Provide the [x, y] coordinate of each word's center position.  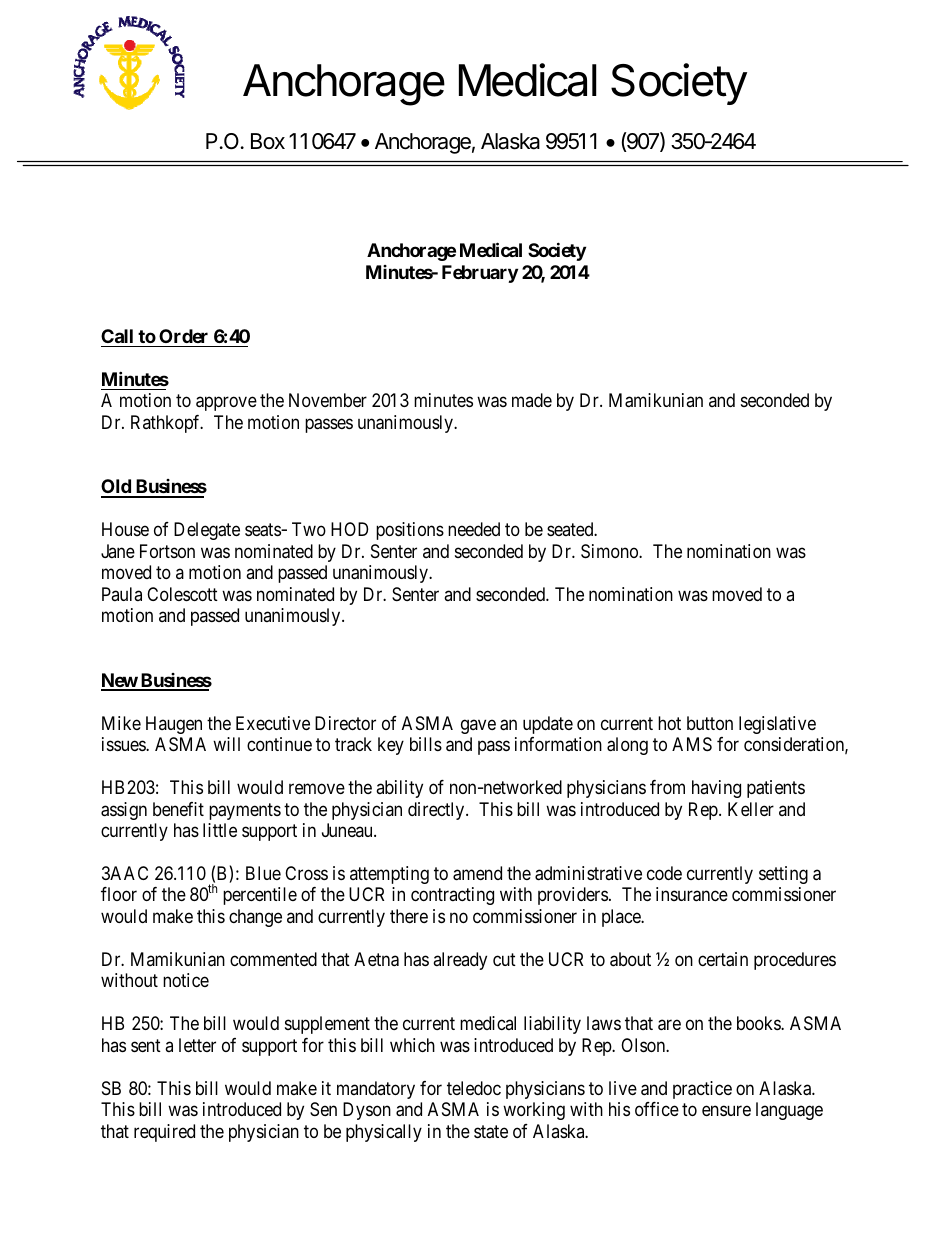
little [220, 830]
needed [474, 529]
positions [410, 531]
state [491, 1132]
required [164, 1133]
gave [478, 726]
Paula [122, 594]
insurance [692, 894]
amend [477, 873]
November [328, 400]
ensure [726, 1111]
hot [669, 723]
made [532, 400]
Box [268, 141]
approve [226, 404]
